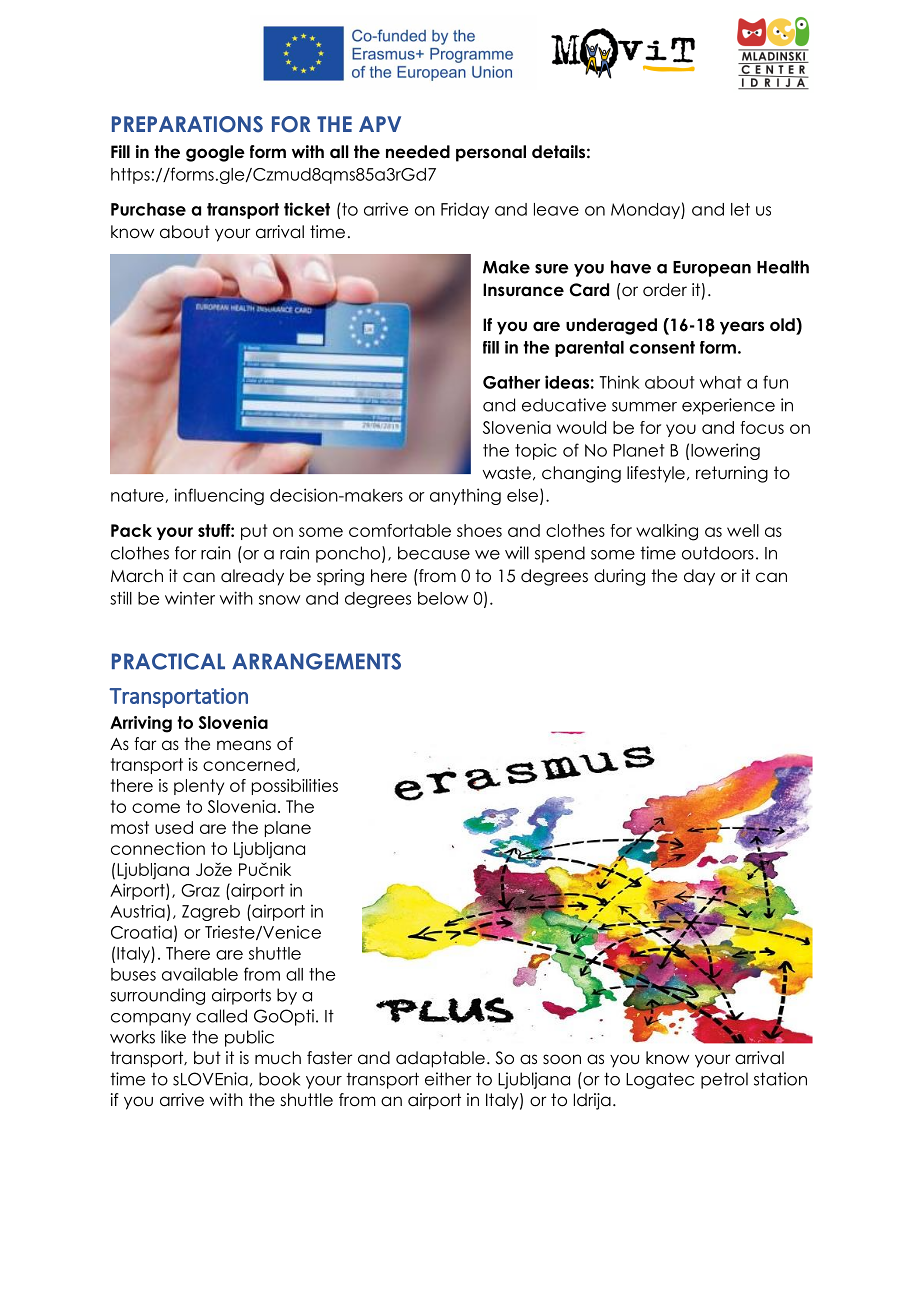 This document has width=924, height=1308. I want to click on Gather, so click(511, 382).
